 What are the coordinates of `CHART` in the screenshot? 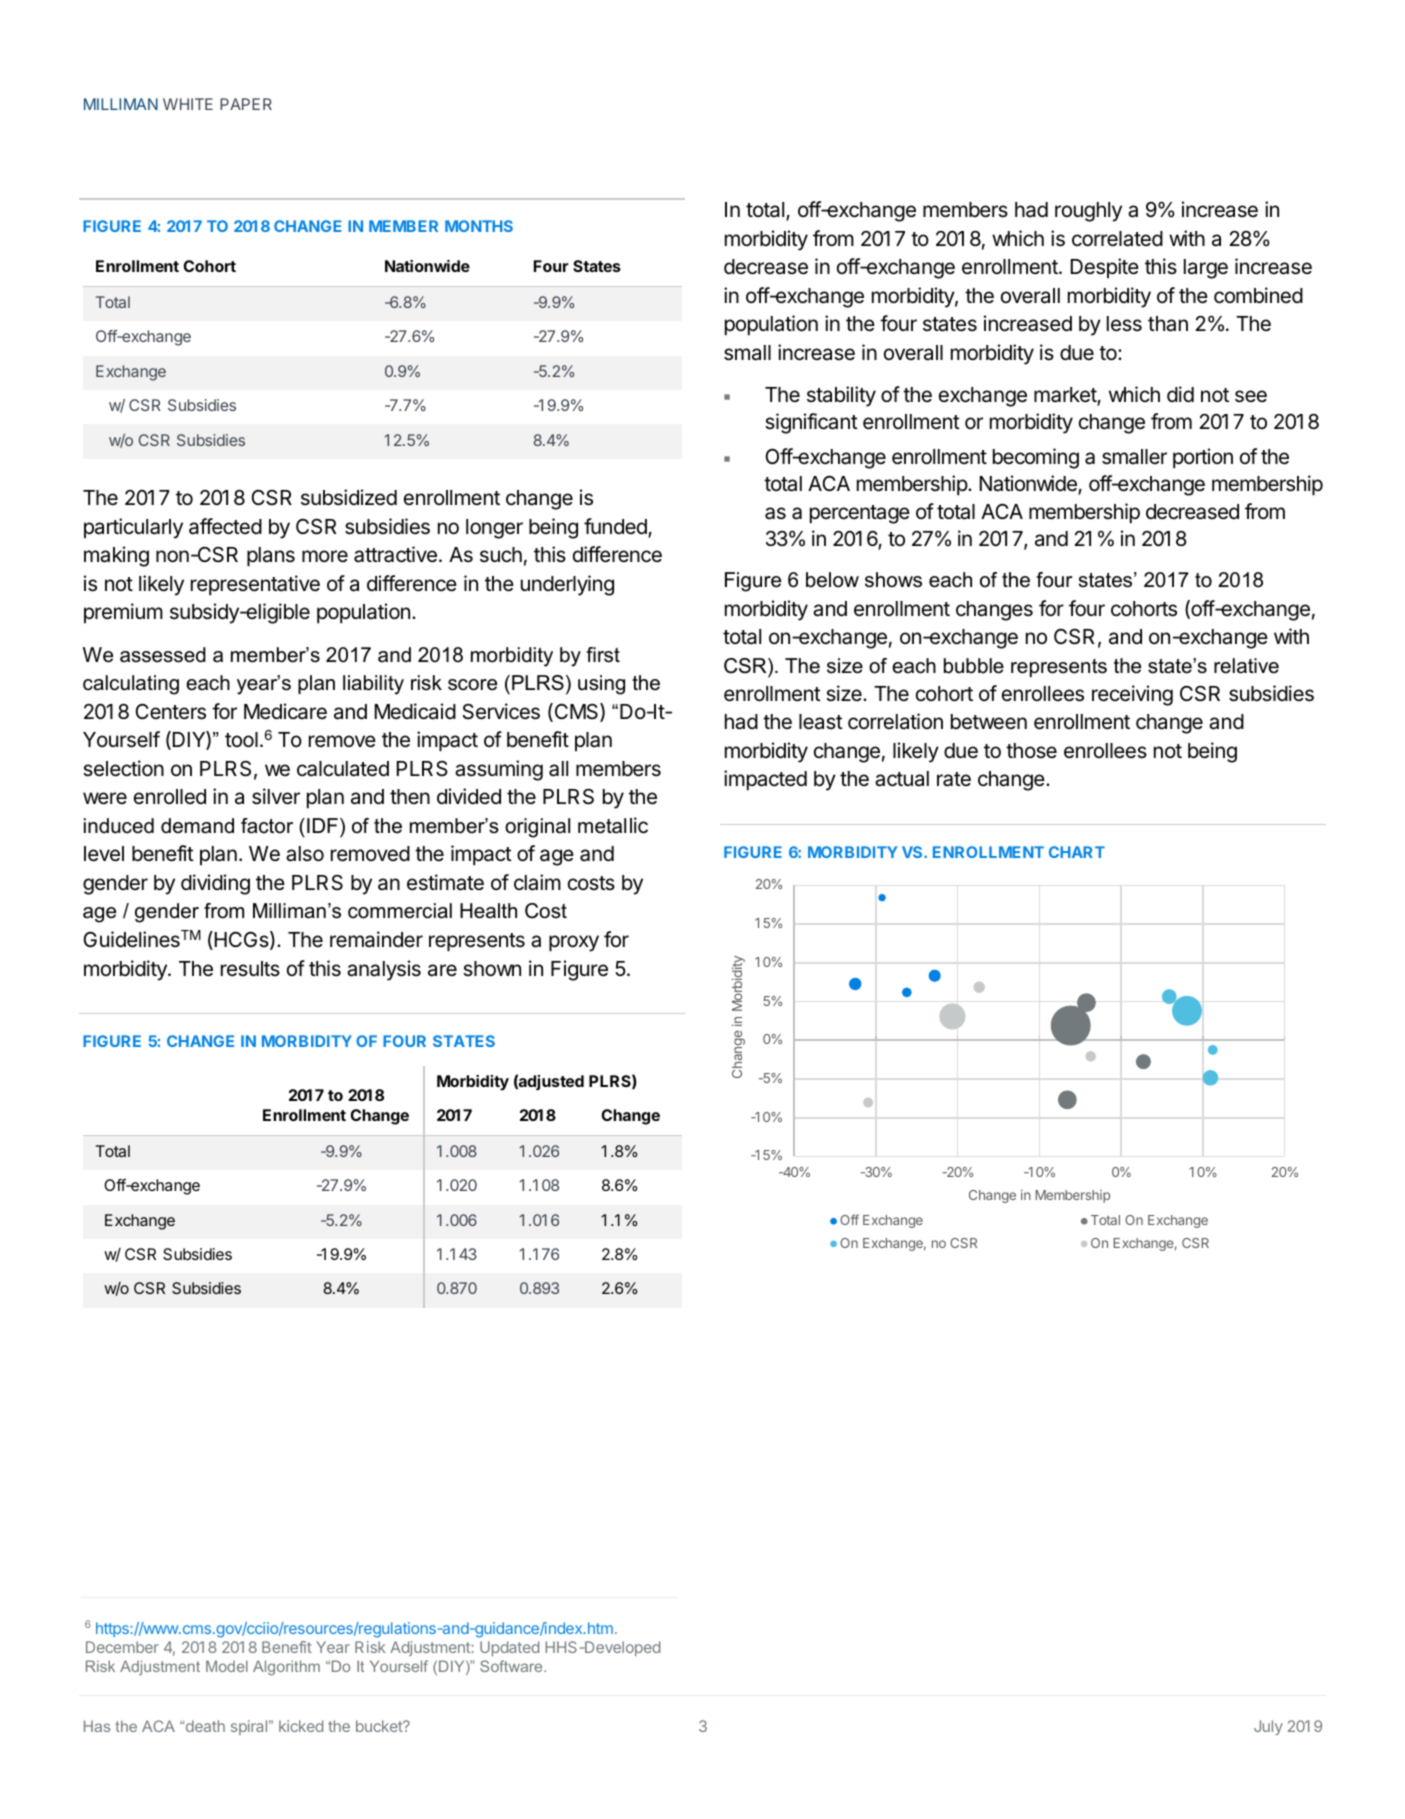 It's located at (1077, 852).
